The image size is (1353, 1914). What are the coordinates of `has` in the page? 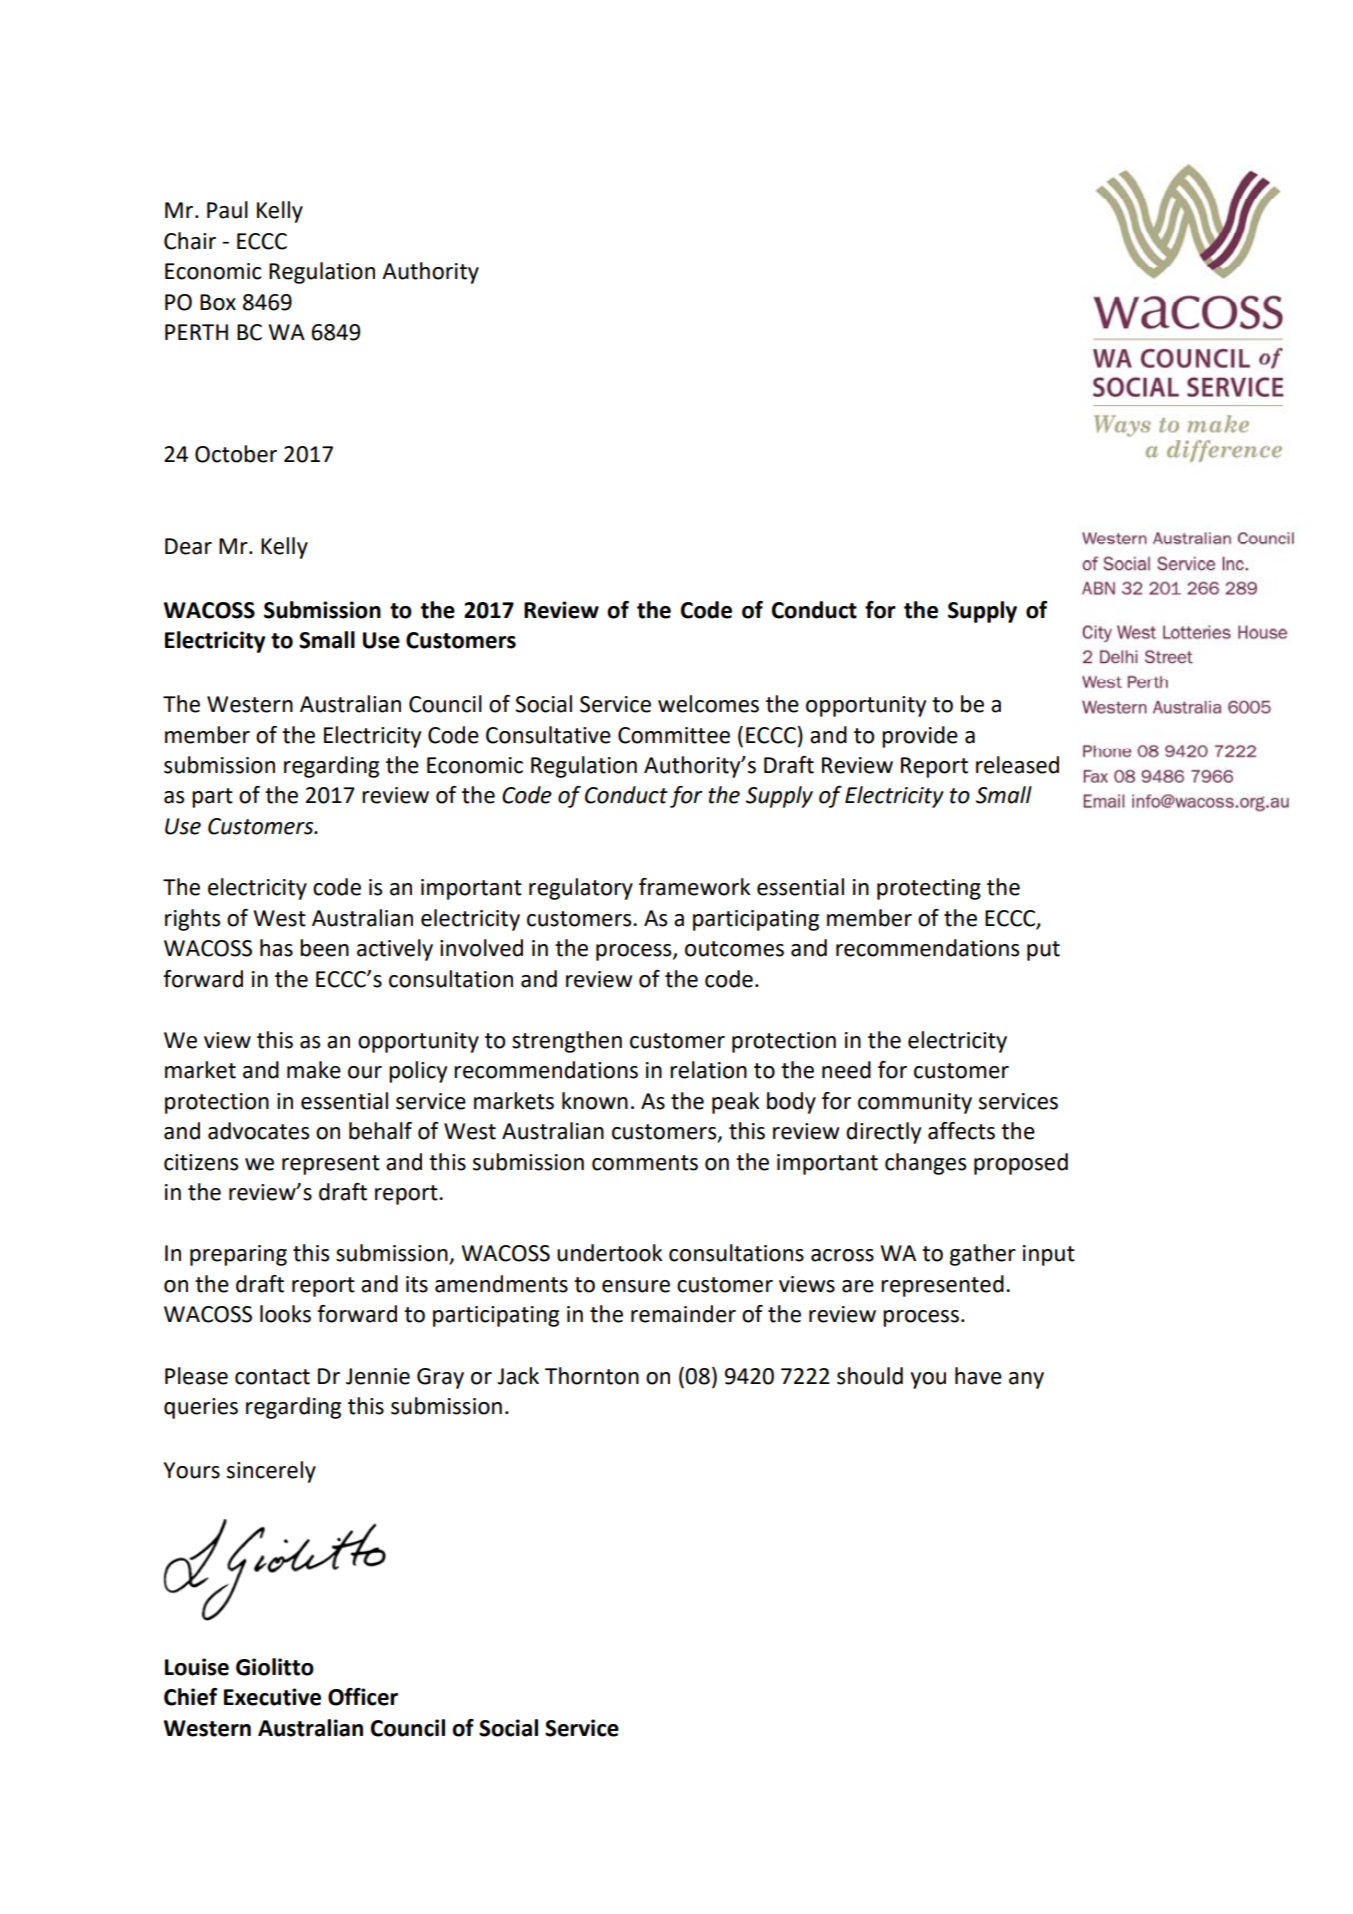 It's located at (276, 948).
